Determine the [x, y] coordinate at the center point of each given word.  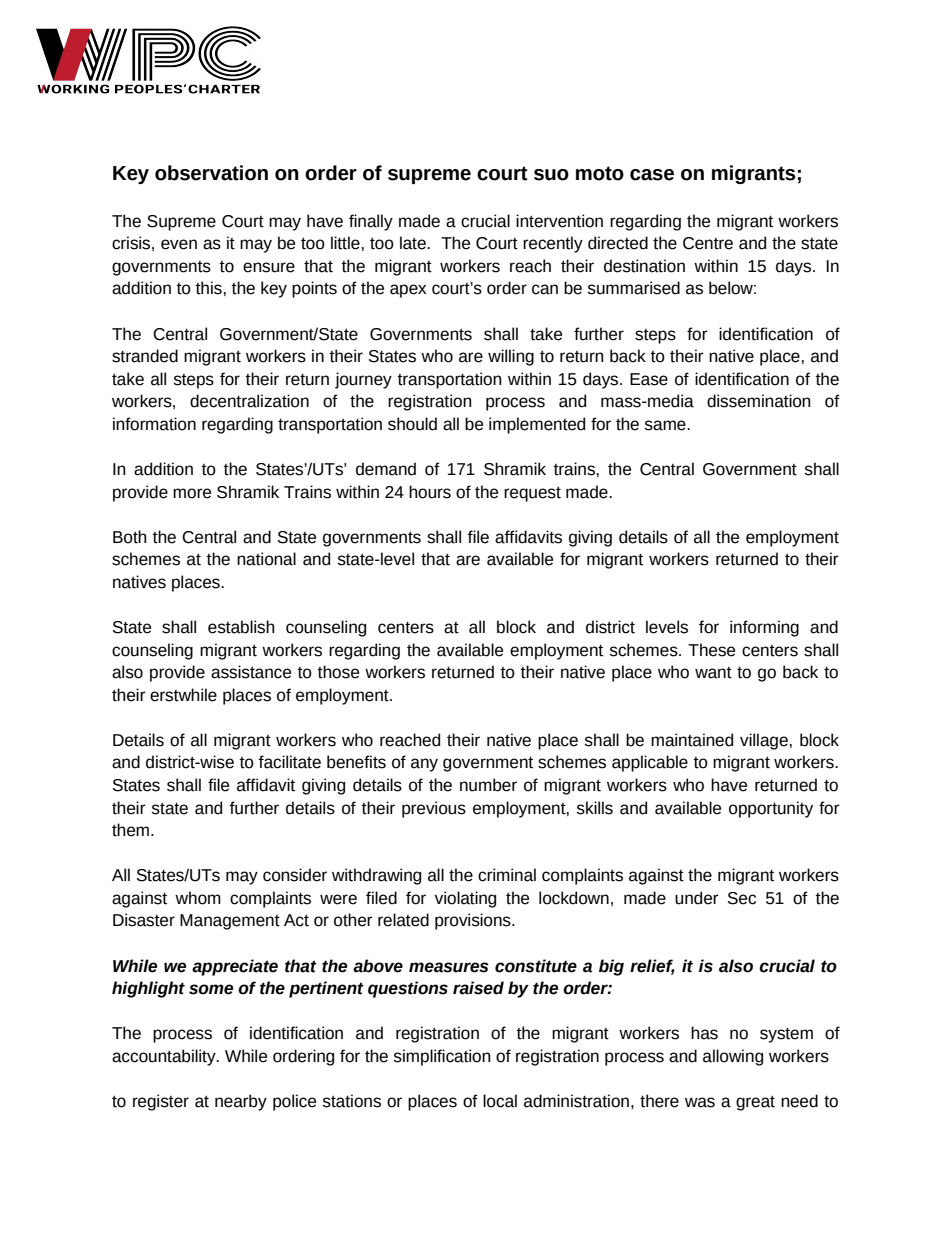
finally [371, 222]
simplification [442, 1057]
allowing [733, 1057]
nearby [241, 1102]
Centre [708, 243]
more [192, 493]
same [666, 425]
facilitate [289, 762]
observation [211, 173]
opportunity [771, 809]
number [488, 785]
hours [430, 492]
